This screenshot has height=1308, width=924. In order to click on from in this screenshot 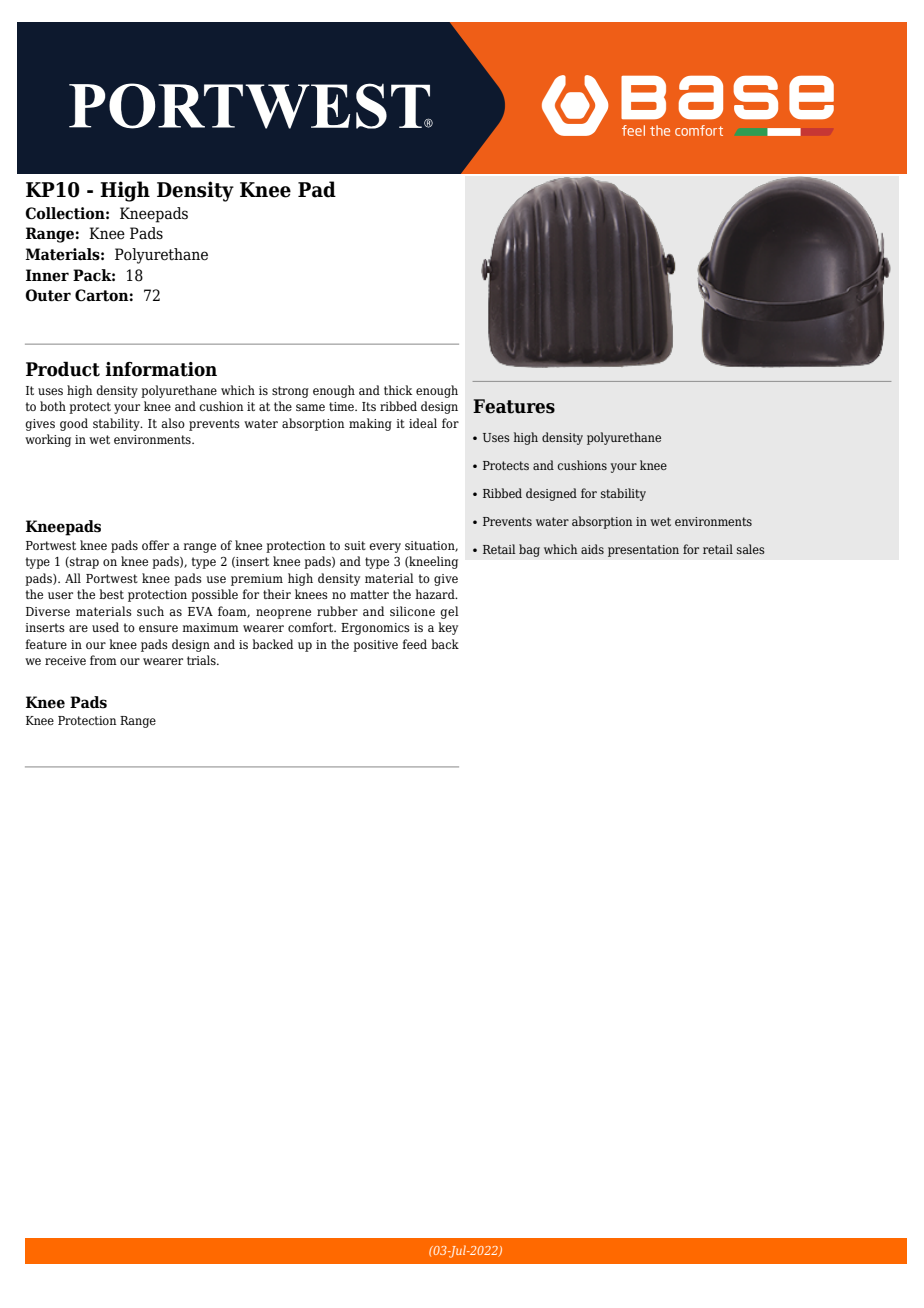, I will do `click(103, 660)`.
